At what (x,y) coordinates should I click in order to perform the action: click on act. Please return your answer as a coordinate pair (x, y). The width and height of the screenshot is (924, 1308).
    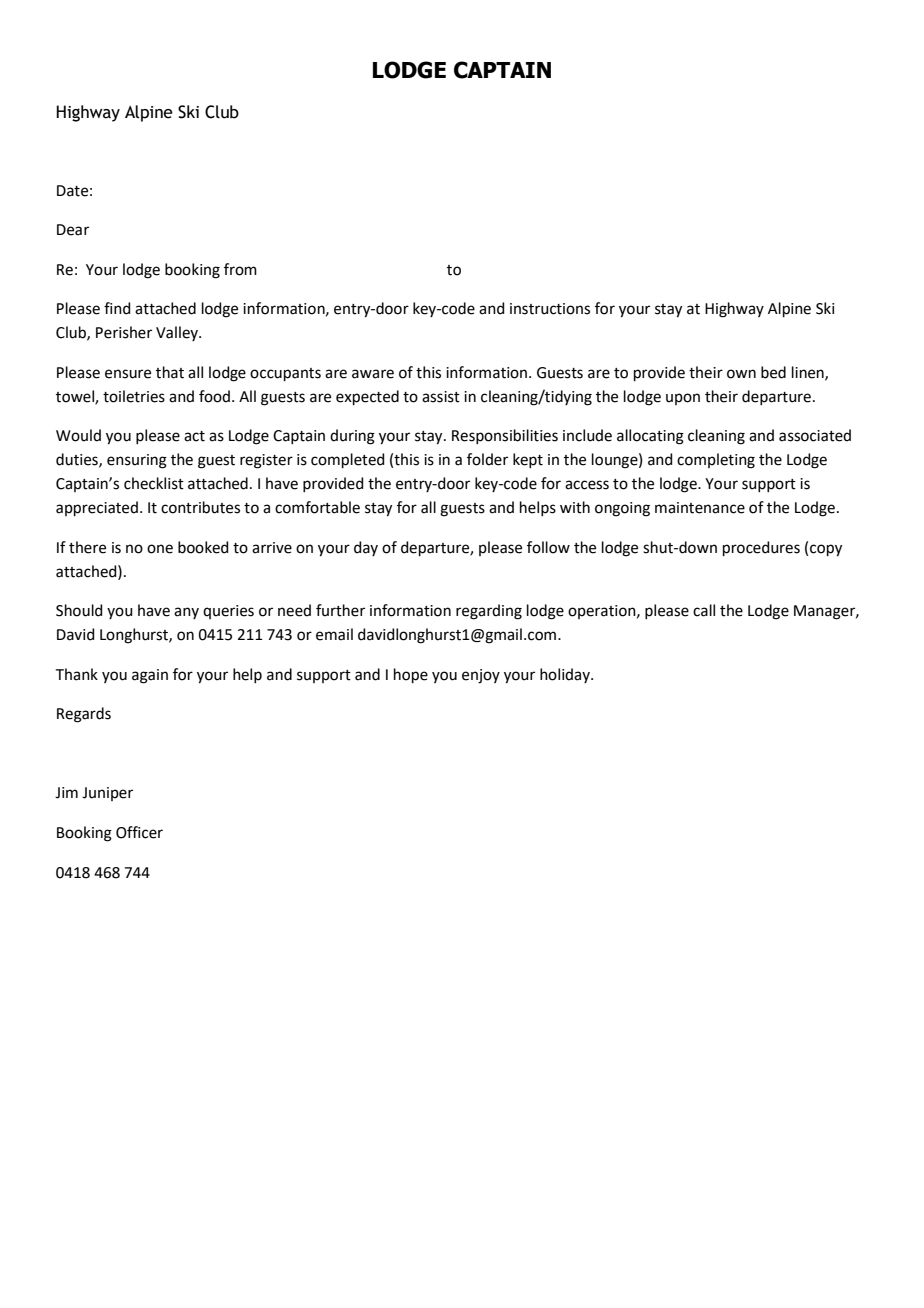
    Looking at the image, I should click on (194, 436).
